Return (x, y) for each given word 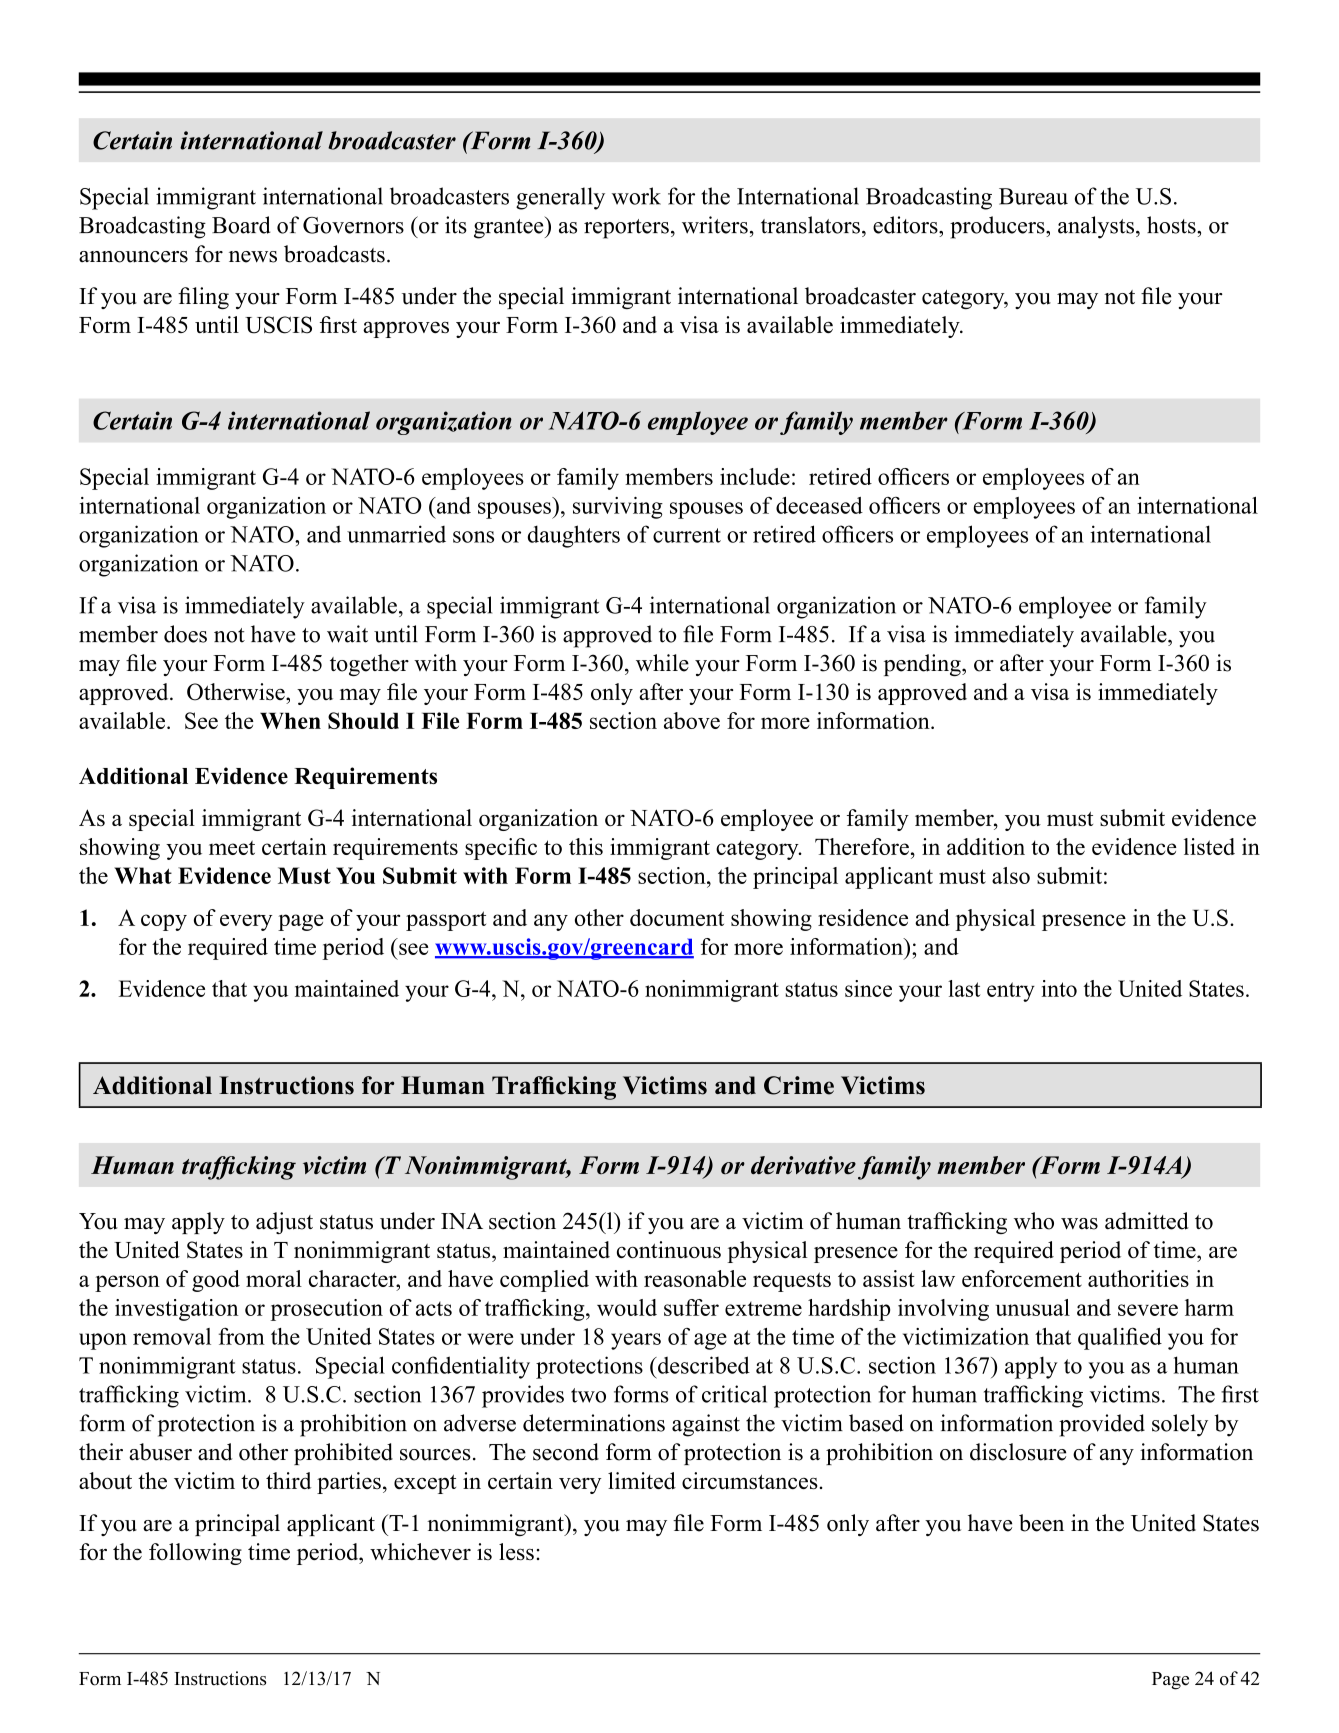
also (1011, 875)
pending (923, 665)
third (288, 1480)
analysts (1096, 227)
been (1041, 1523)
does (185, 634)
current (687, 535)
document (677, 917)
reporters (626, 229)
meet (232, 847)
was (1079, 1224)
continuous (669, 1249)
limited (642, 1480)
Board (241, 225)
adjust (284, 1223)
